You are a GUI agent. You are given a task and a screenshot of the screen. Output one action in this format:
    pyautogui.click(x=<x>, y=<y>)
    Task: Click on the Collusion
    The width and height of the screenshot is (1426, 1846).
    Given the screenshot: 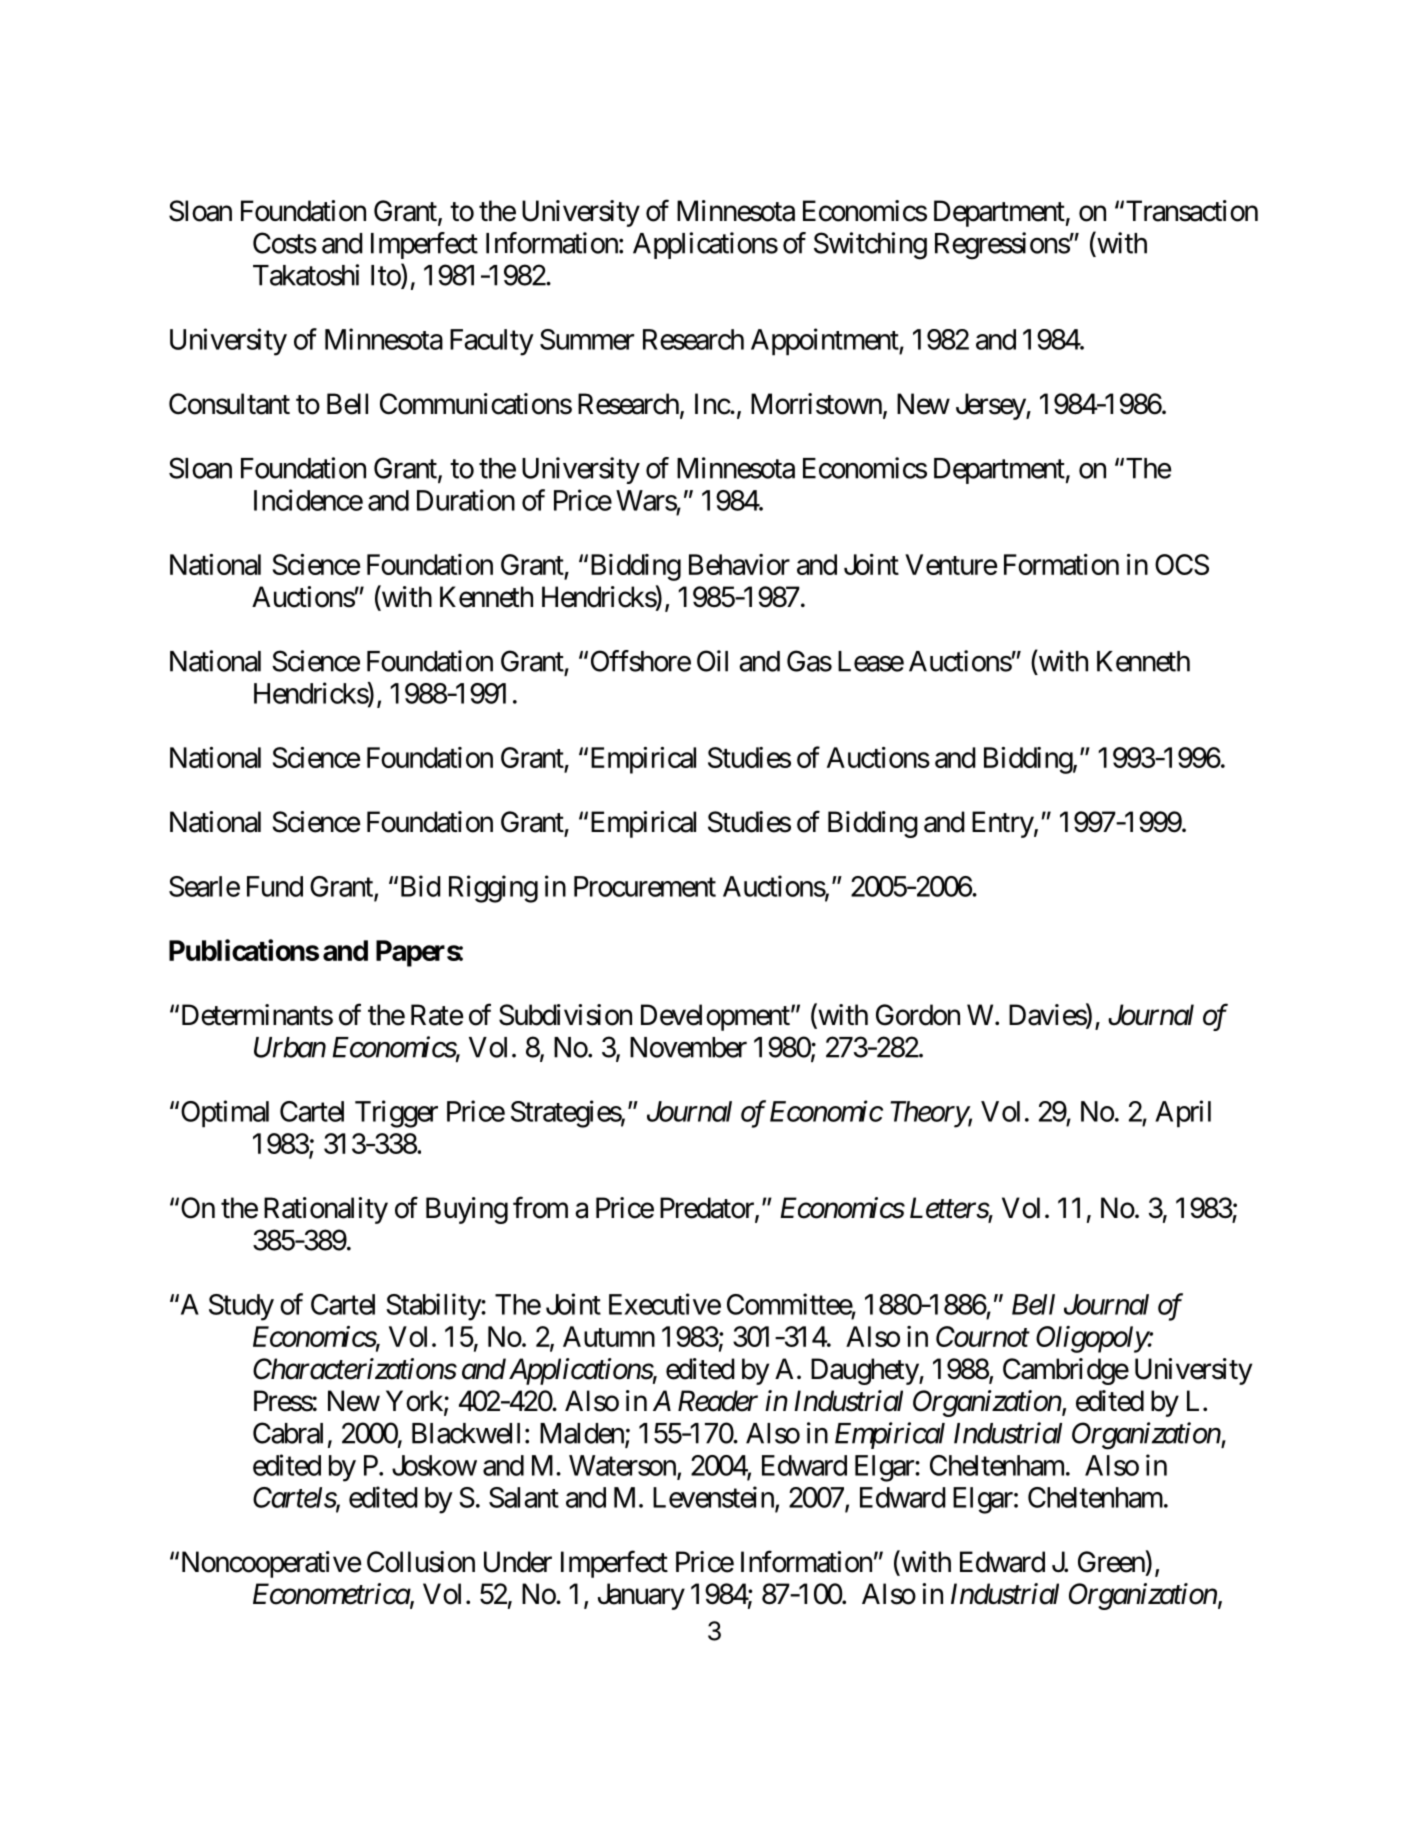 What is the action you would take?
    pyautogui.click(x=421, y=1562)
